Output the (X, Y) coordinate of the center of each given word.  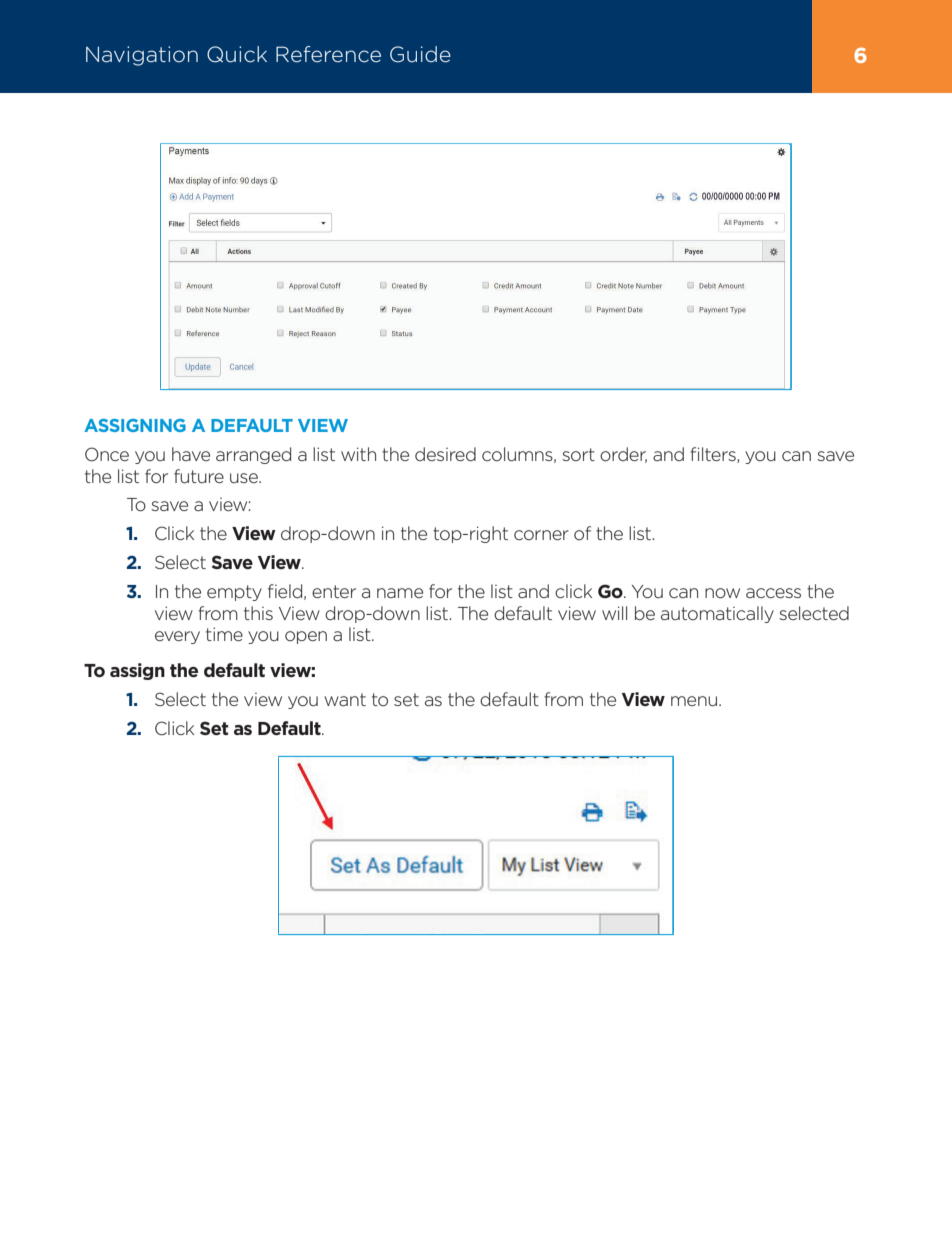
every (177, 637)
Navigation (142, 56)
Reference (328, 54)
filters (714, 455)
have (191, 454)
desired (445, 454)
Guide (420, 54)
